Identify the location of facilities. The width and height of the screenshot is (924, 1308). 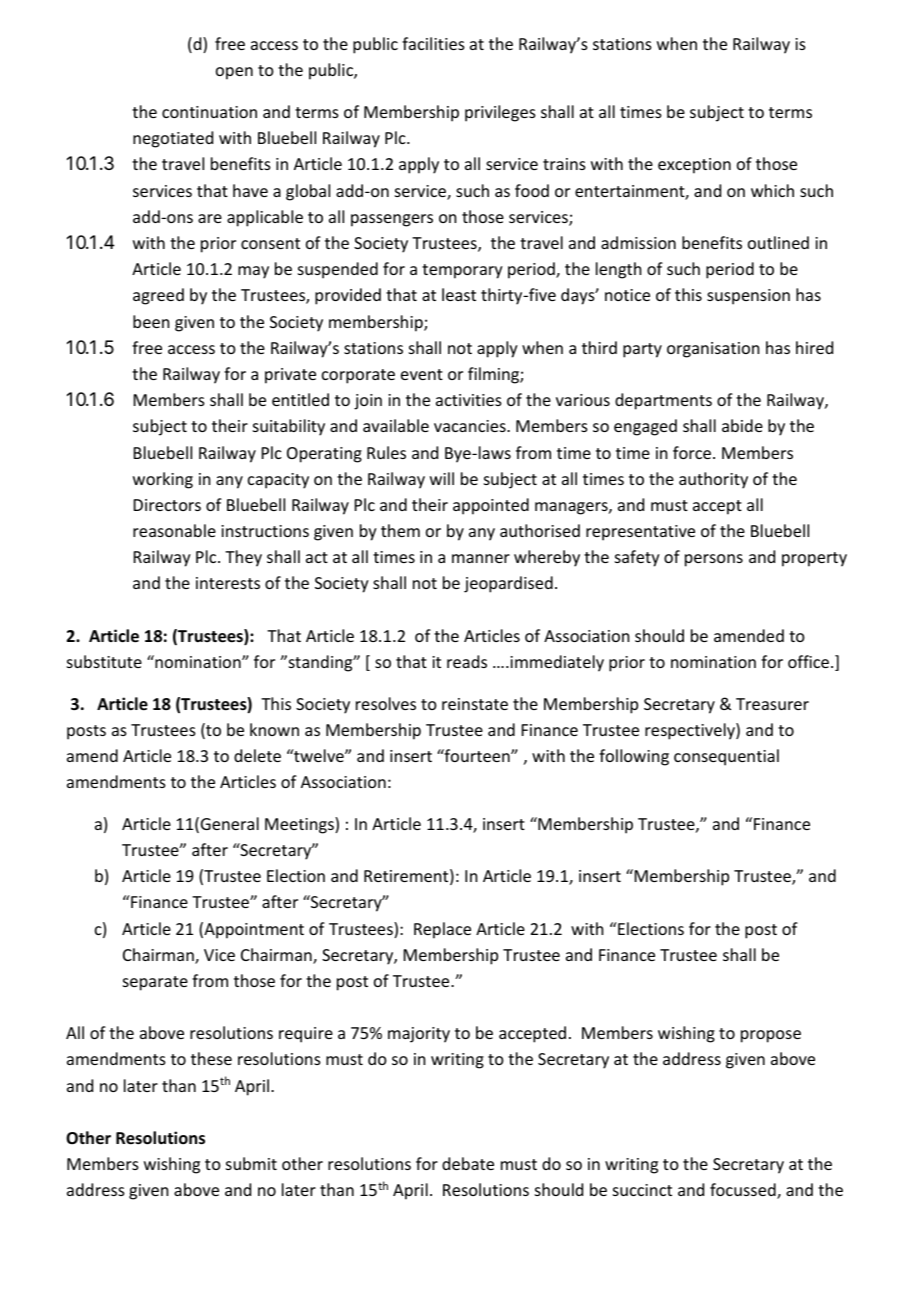
(433, 43).
